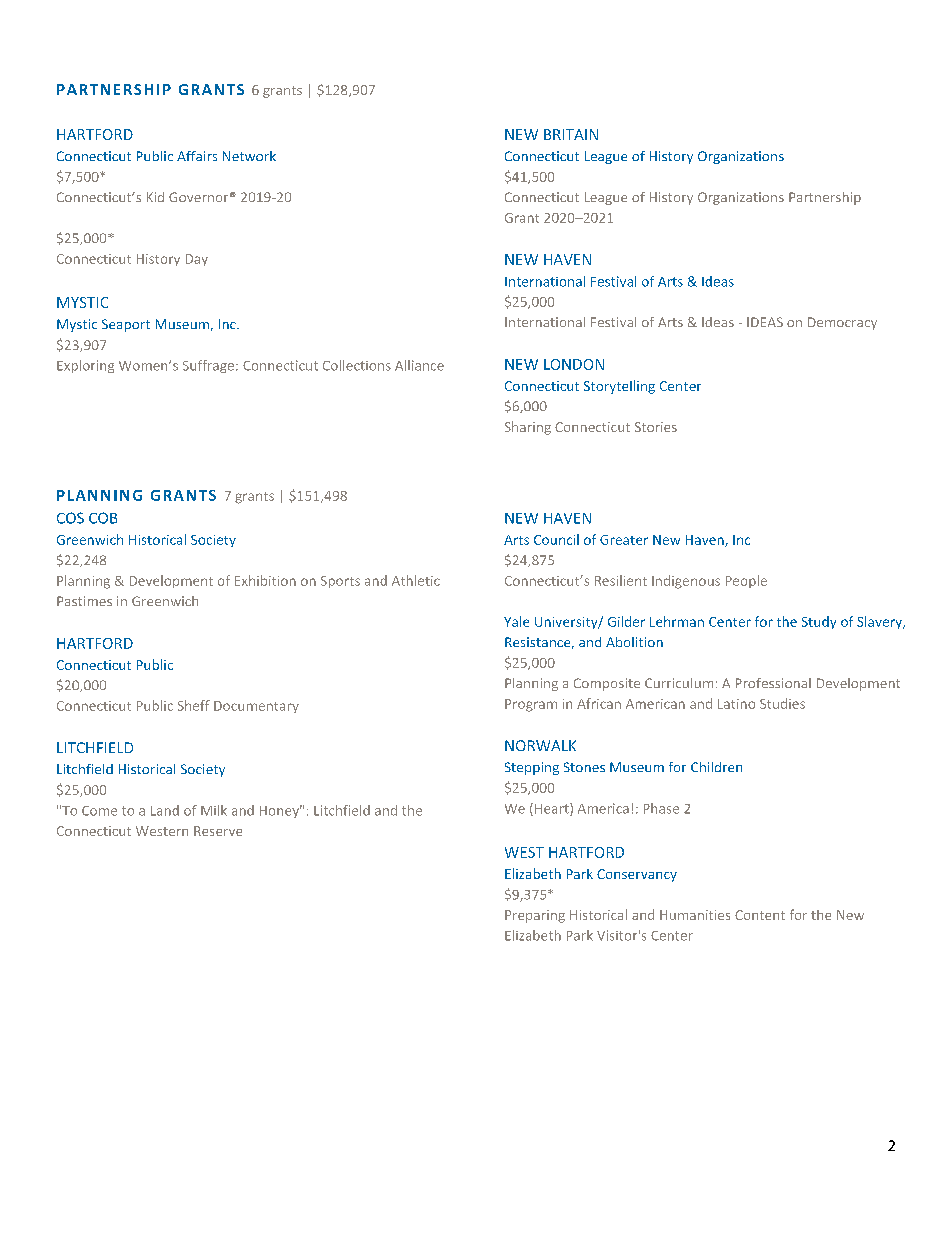 The height and width of the page is (1233, 952). I want to click on Democracy, so click(842, 323).
